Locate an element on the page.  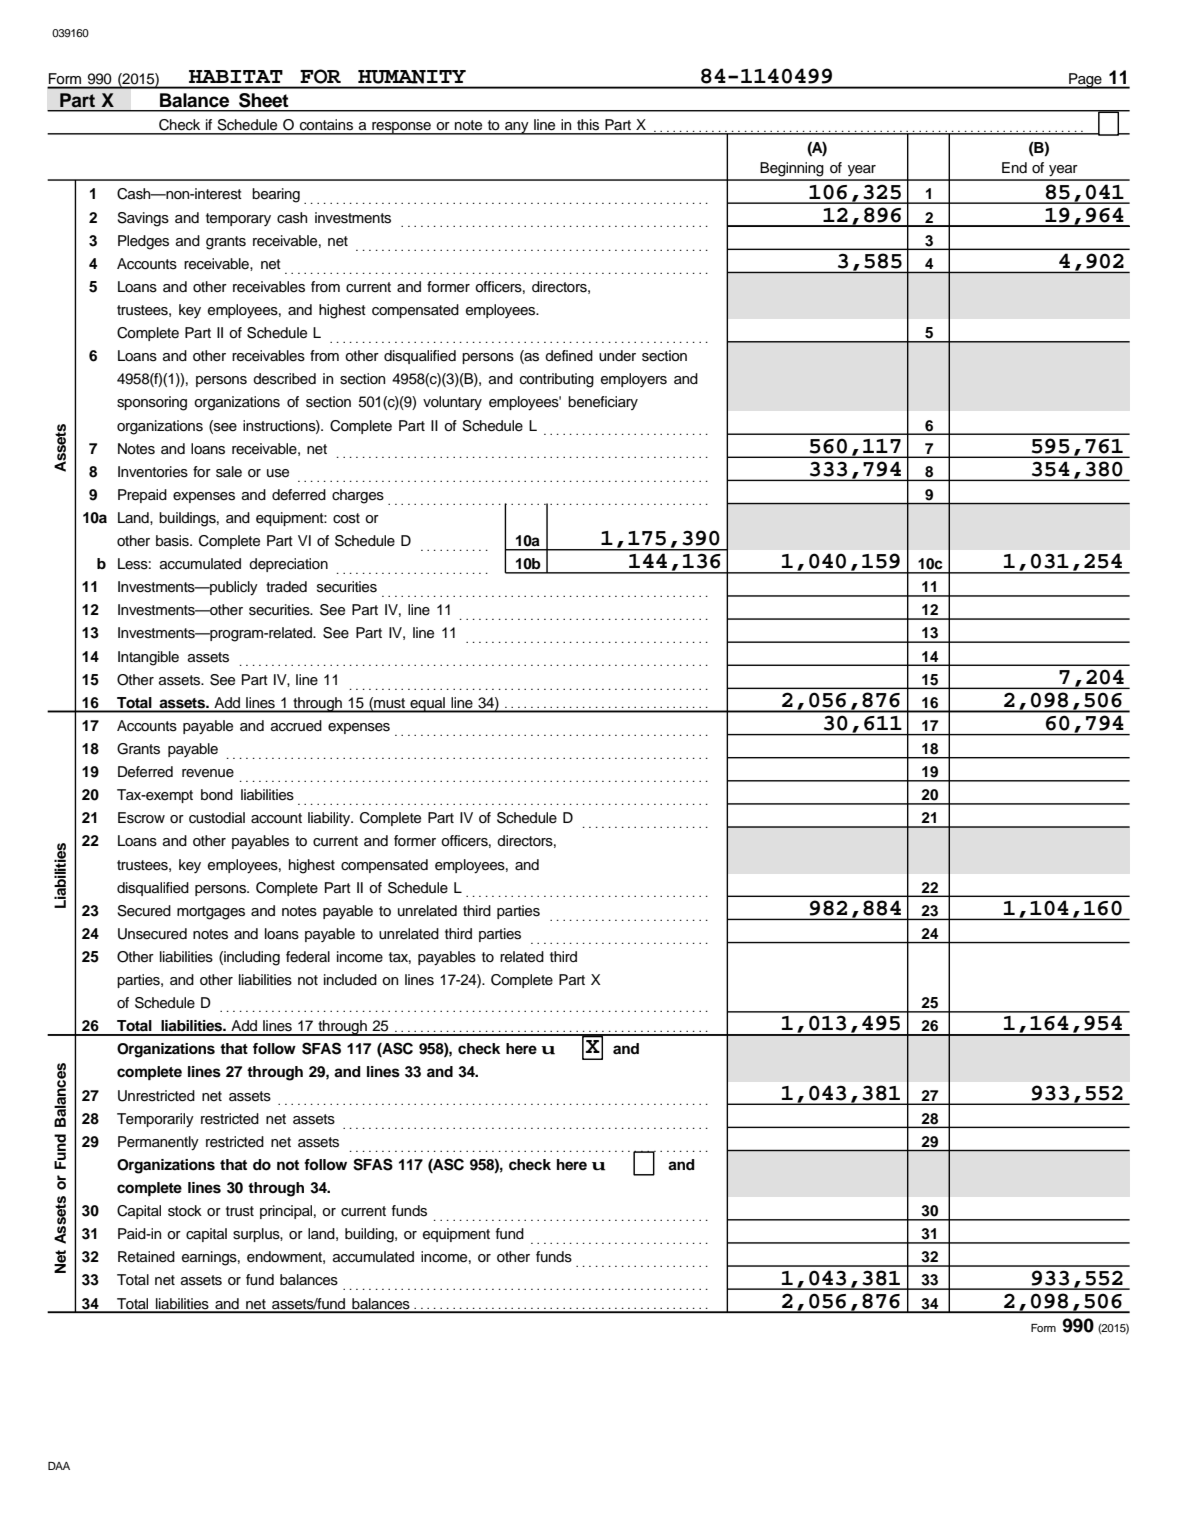
stock is located at coordinates (185, 1211).
